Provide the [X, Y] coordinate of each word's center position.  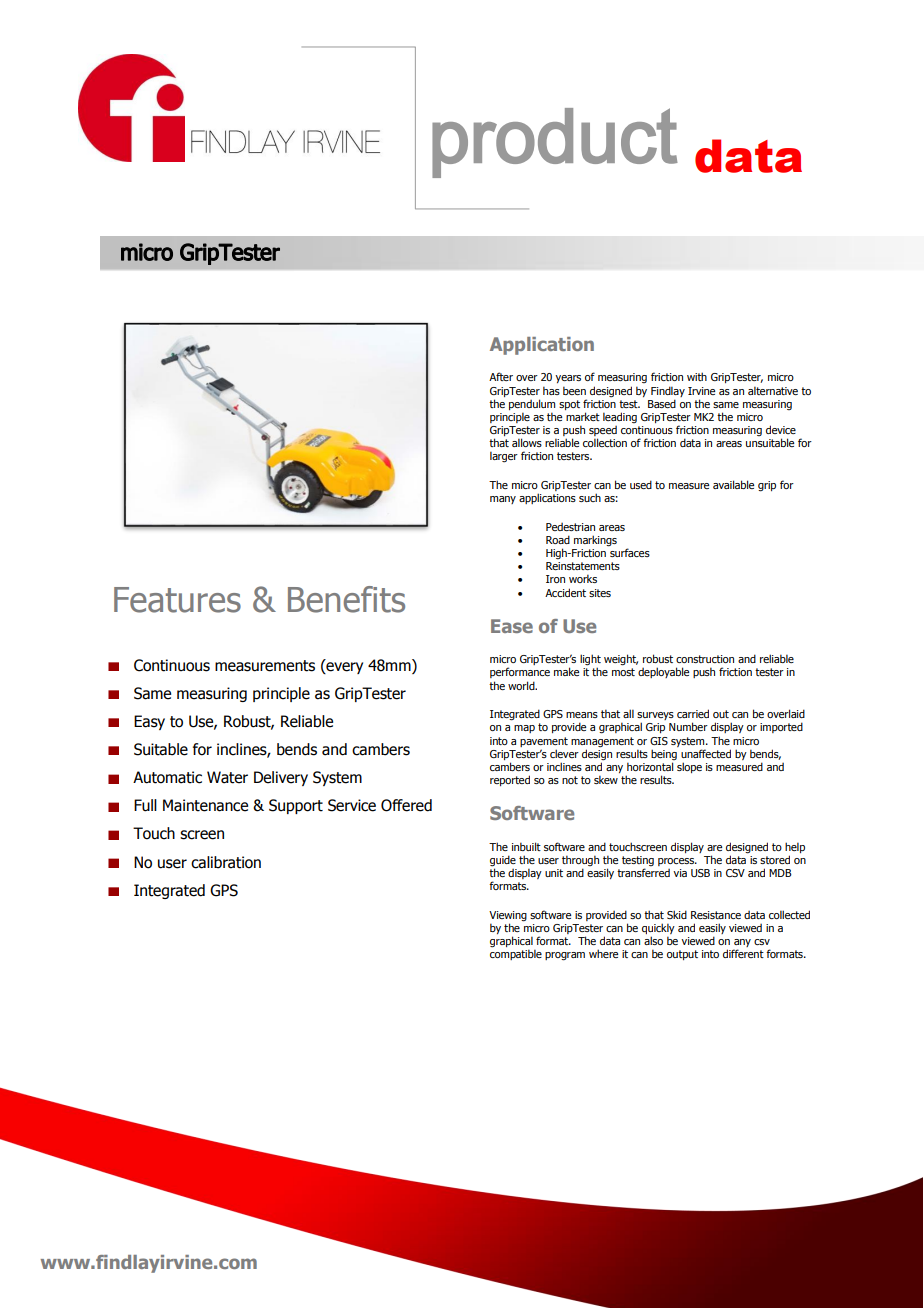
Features [177, 600]
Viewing [508, 916]
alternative [773, 390]
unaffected [706, 753]
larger [504, 457]
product [555, 143]
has [551, 390]
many [503, 500]
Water [227, 777]
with [697, 376]
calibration [226, 862]
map [524, 729]
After [501, 376]
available [733, 484]
